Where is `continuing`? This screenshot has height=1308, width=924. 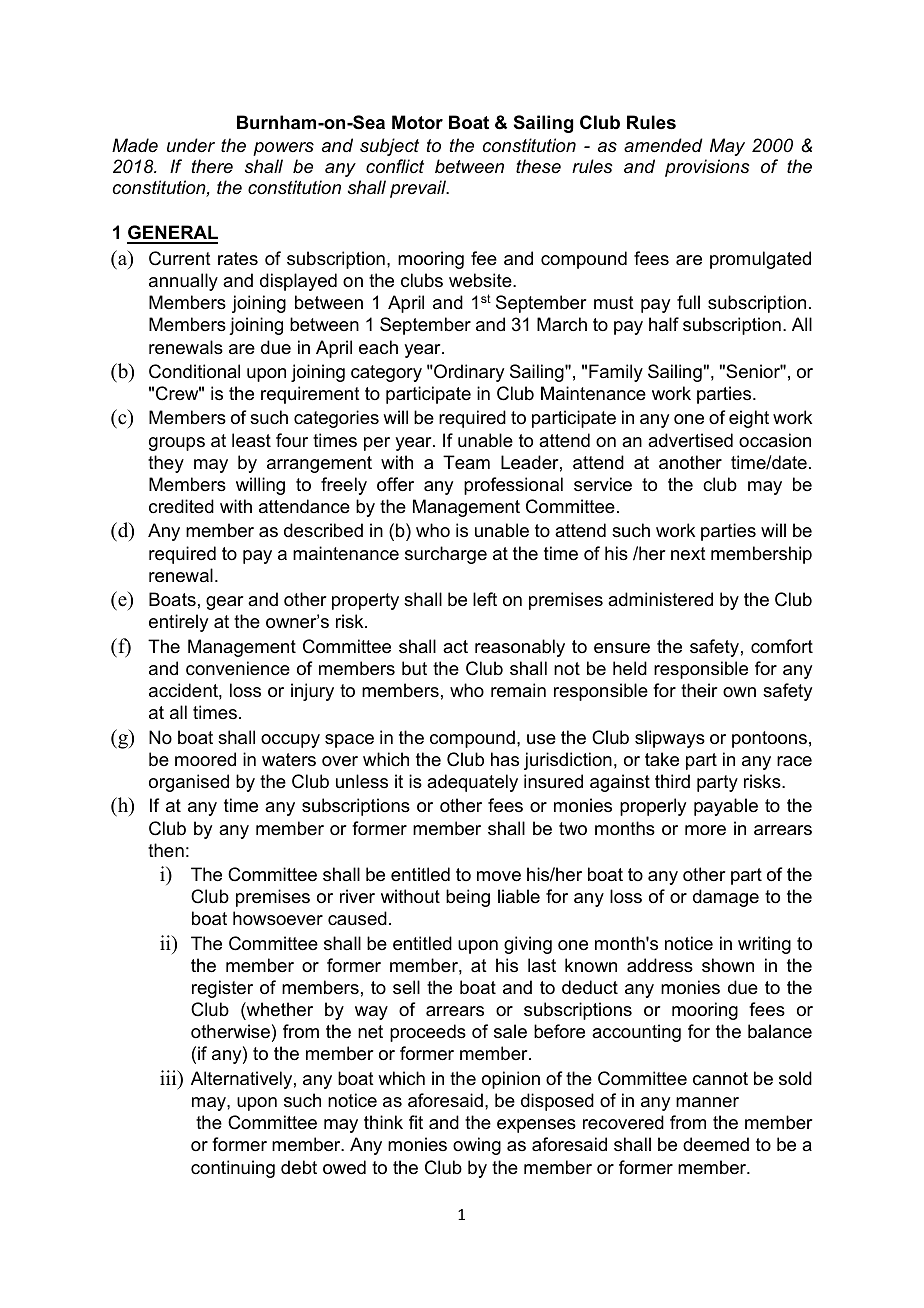 continuing is located at coordinates (233, 1169).
